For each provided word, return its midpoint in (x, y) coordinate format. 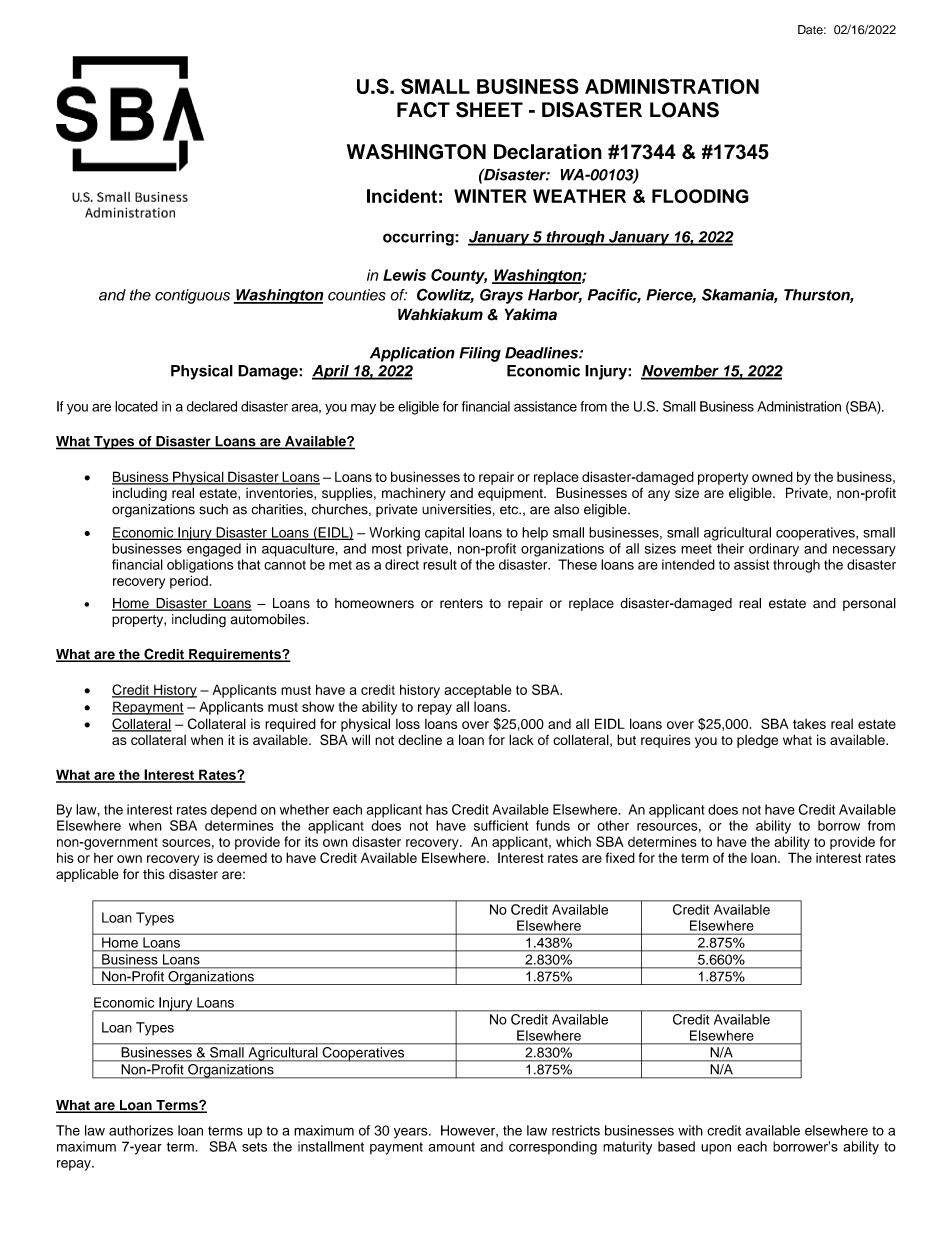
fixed (620, 857)
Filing (480, 354)
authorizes (141, 1130)
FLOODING (700, 196)
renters (461, 604)
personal (869, 604)
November (681, 372)
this (154, 874)
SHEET (489, 110)
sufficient (501, 825)
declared (212, 406)
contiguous (192, 296)
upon (716, 1149)
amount (451, 1147)
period (189, 582)
